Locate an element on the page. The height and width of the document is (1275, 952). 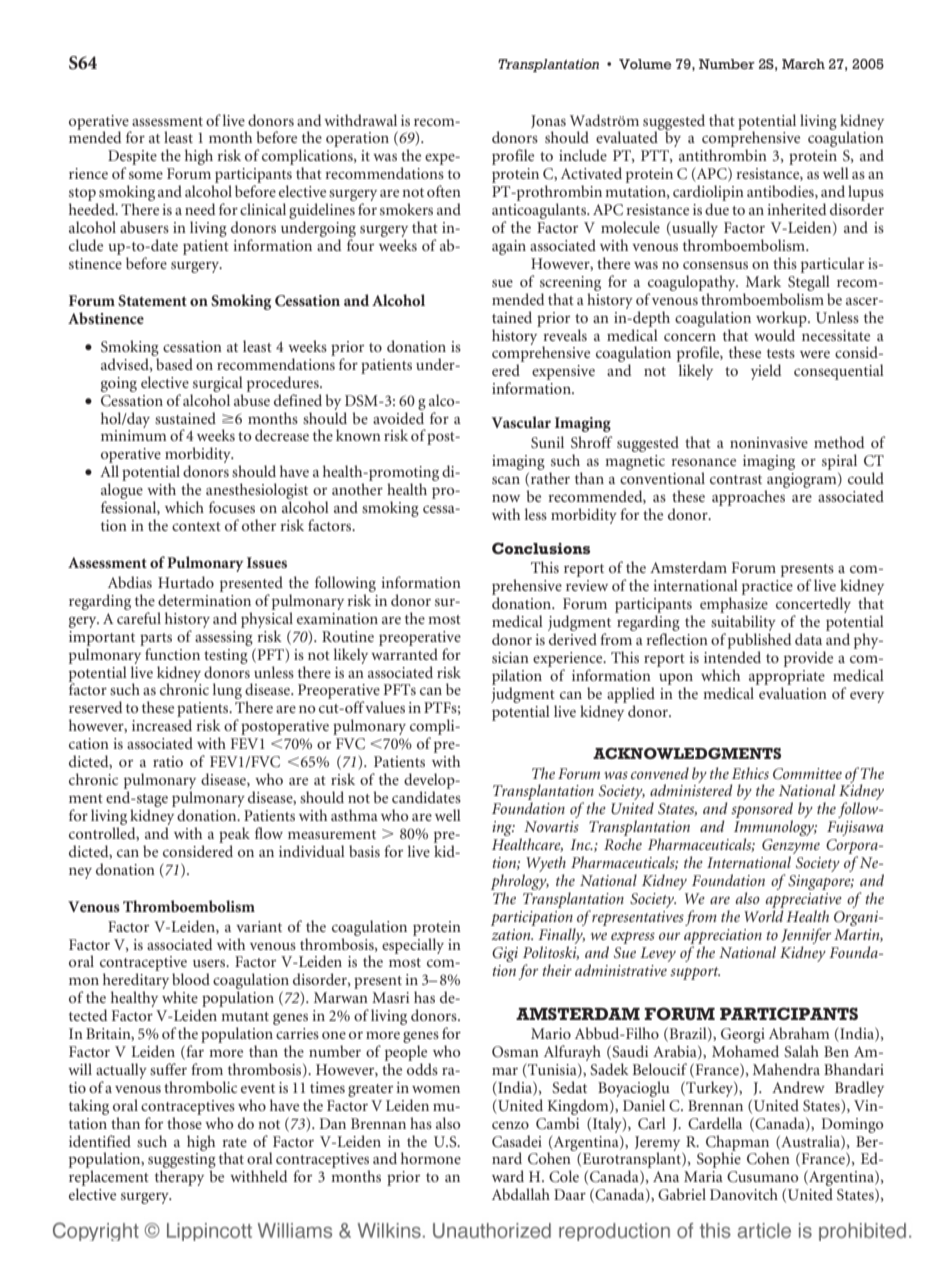
Despite is located at coordinates (132, 159).
